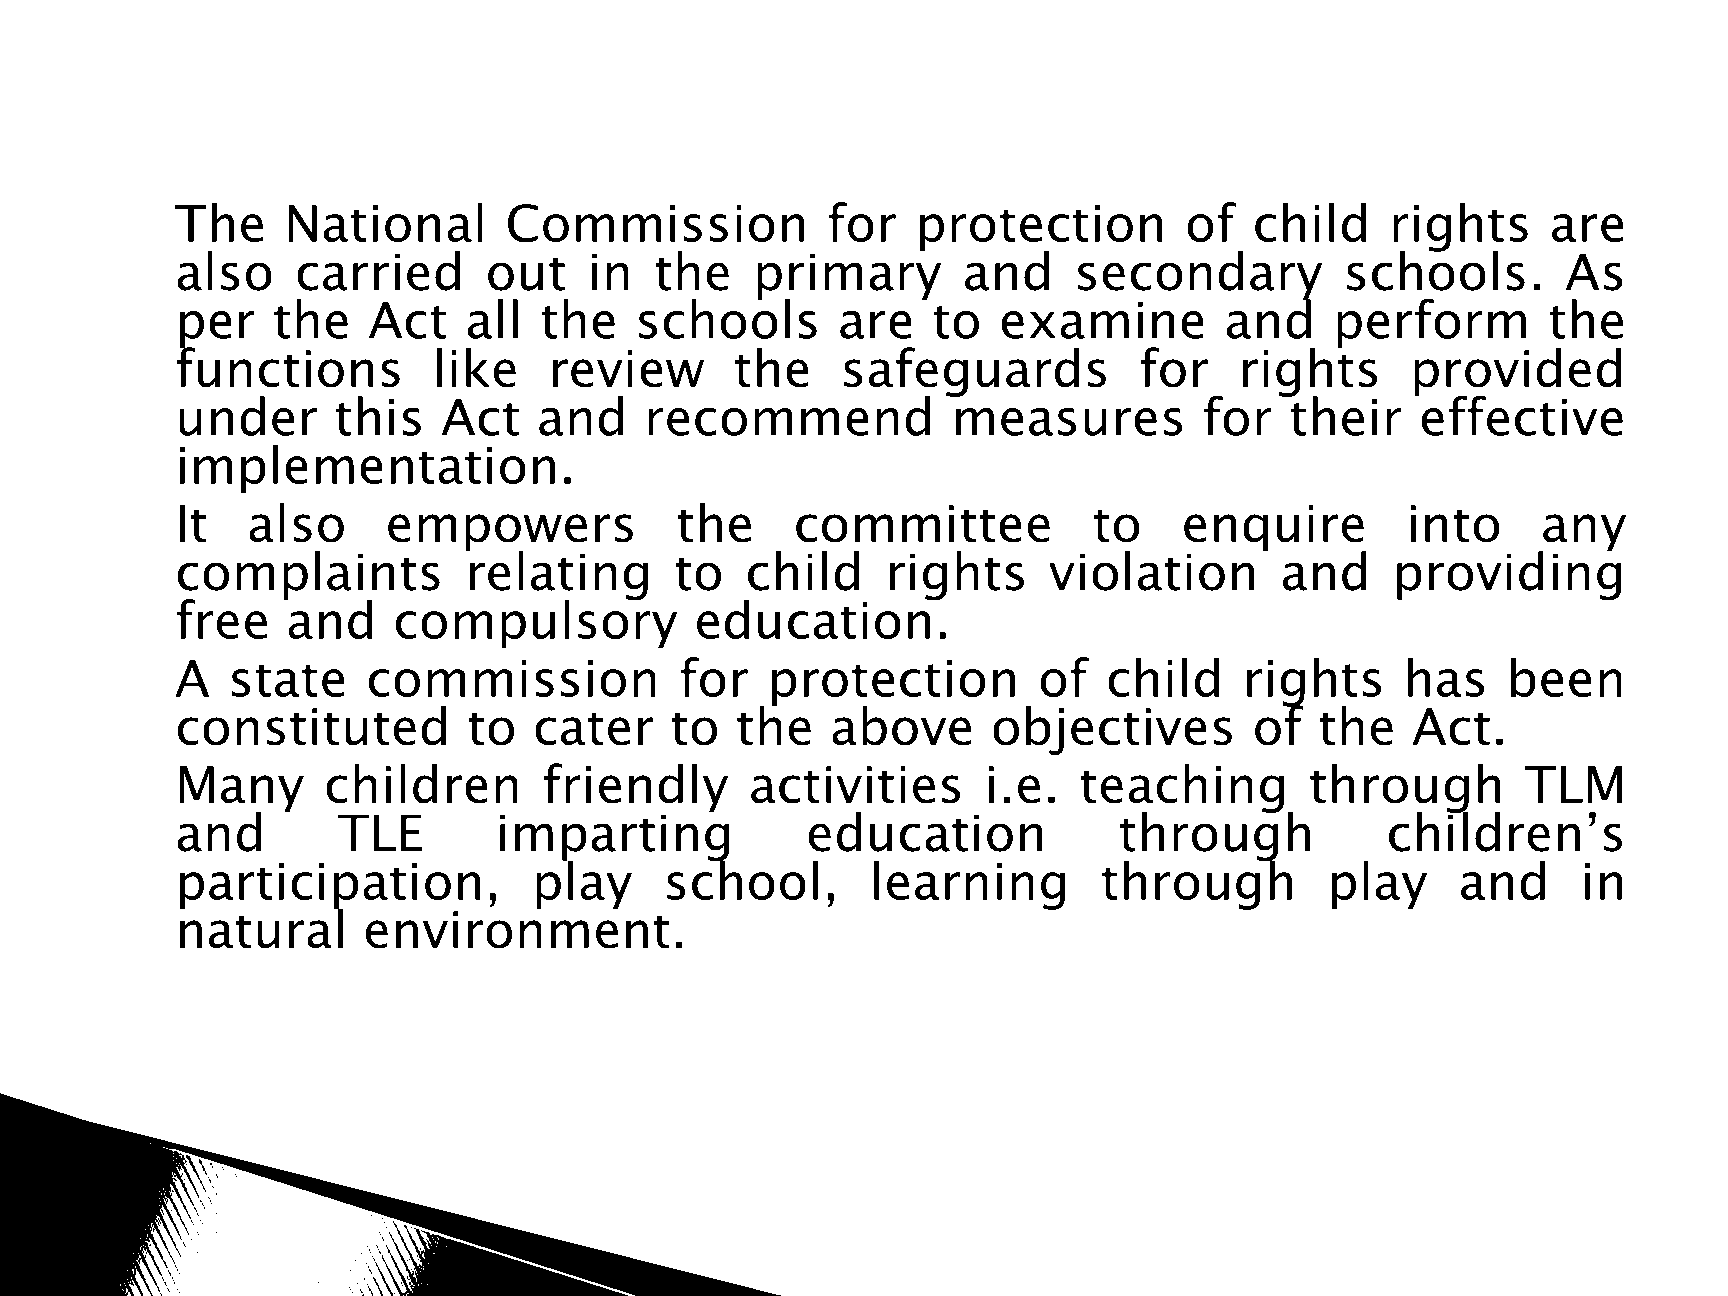 The height and width of the screenshot is (1296, 1728). What do you see at coordinates (849, 276) in the screenshot?
I see `primary` at bounding box center [849, 276].
